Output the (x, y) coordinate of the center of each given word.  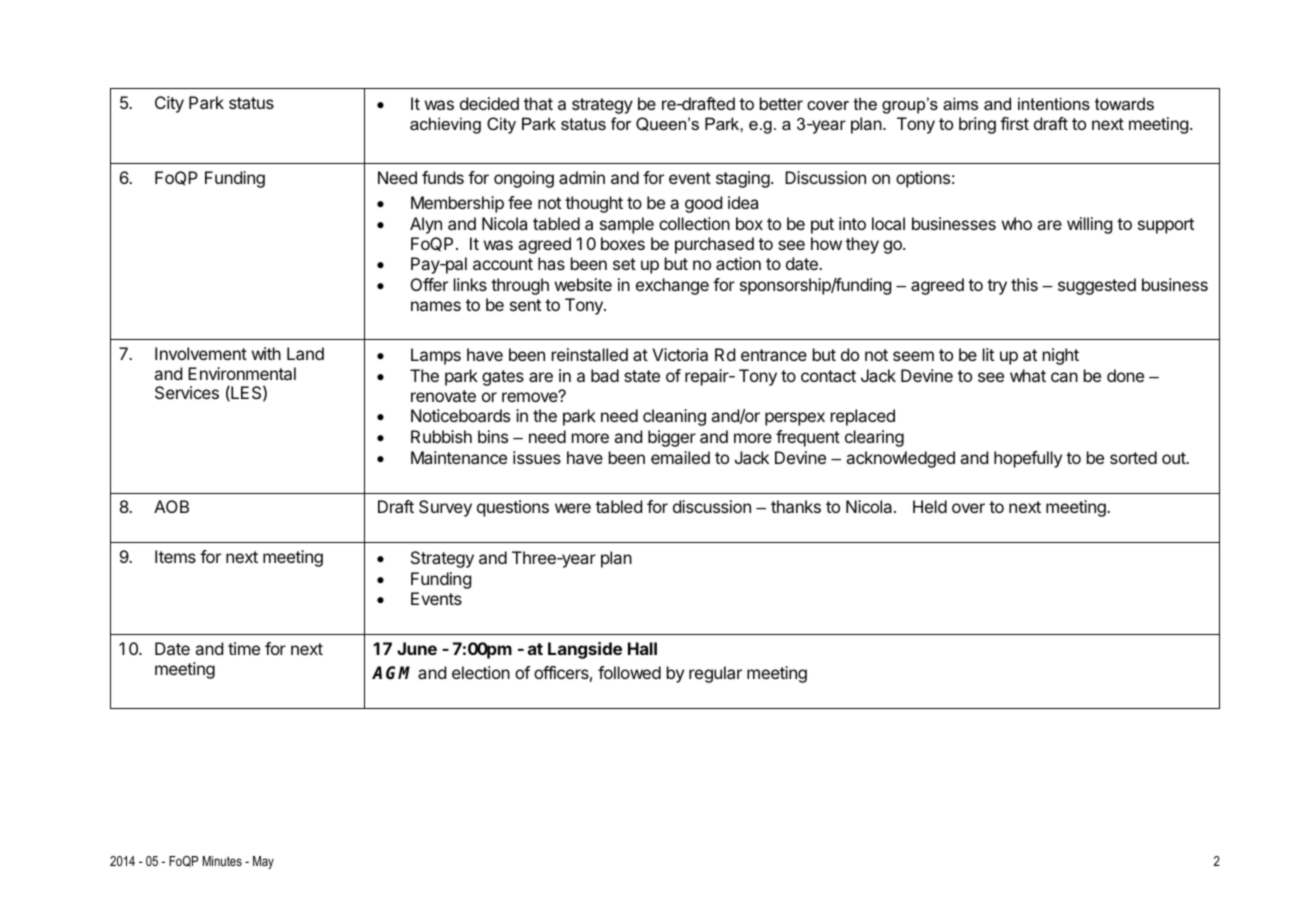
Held (930, 506)
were (573, 508)
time (244, 648)
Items (175, 556)
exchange (672, 286)
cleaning (674, 417)
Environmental (242, 373)
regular (715, 674)
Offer (429, 284)
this (1024, 284)
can (1064, 377)
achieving (445, 125)
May (263, 862)
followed (629, 672)
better (781, 103)
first (1014, 123)
